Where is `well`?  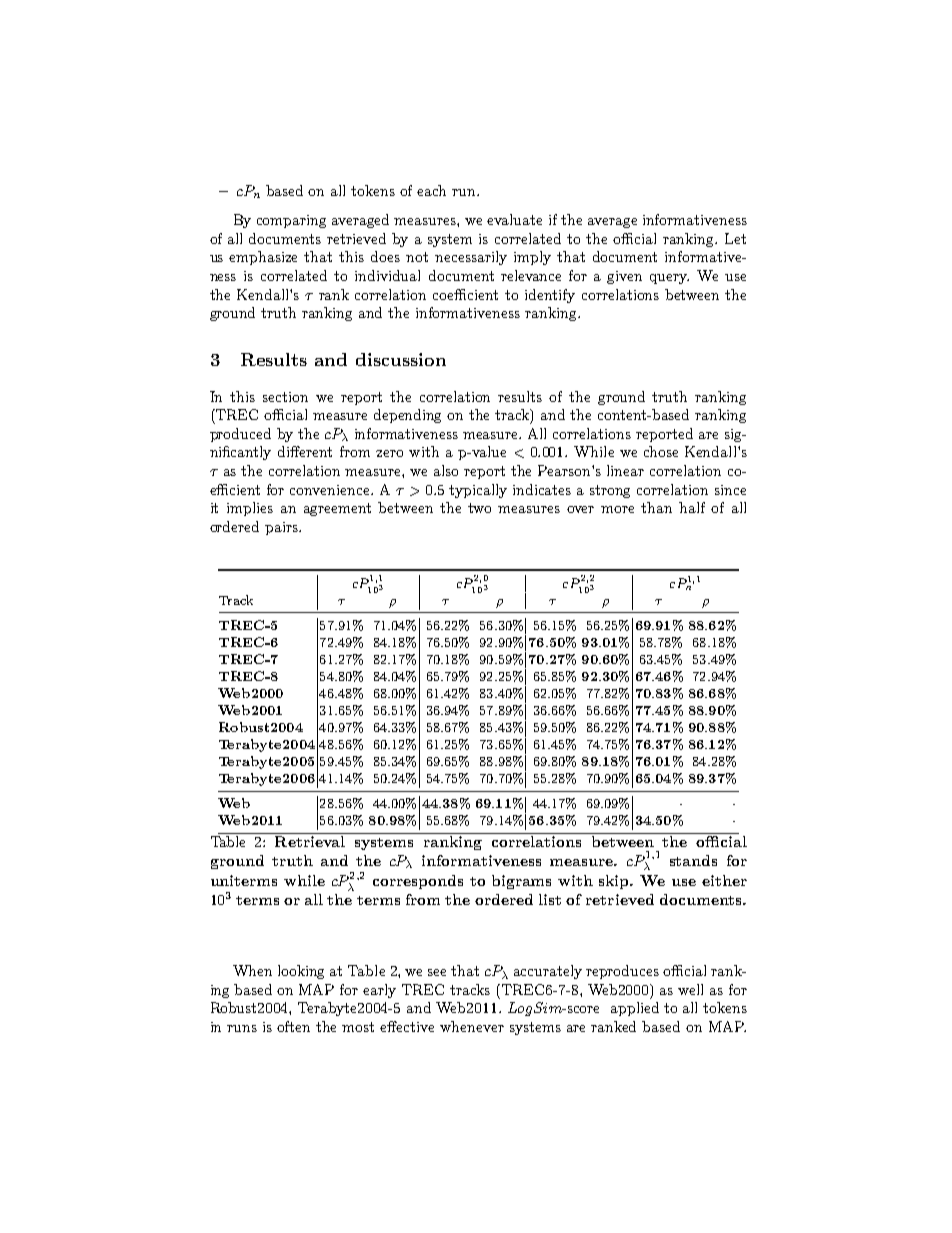 well is located at coordinates (690, 989).
